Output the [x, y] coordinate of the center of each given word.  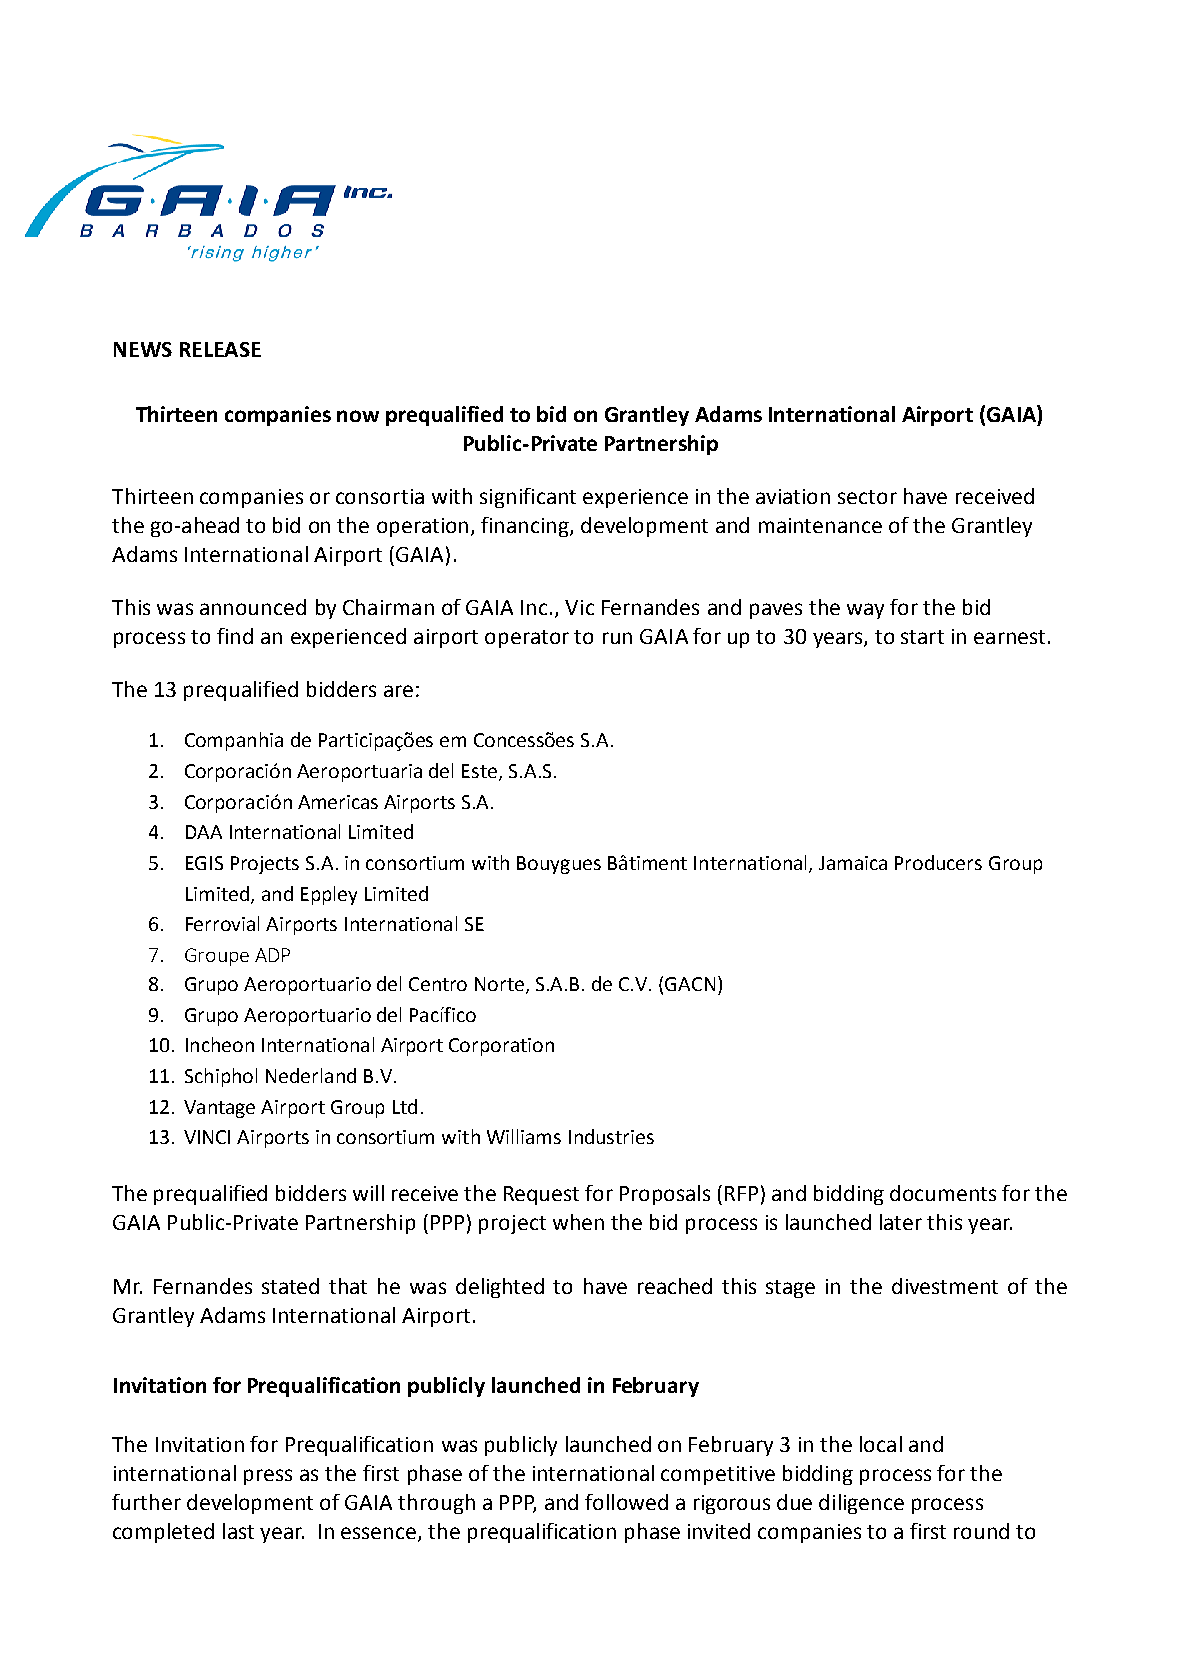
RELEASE [220, 349]
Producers [938, 862]
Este [479, 771]
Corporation [501, 1047]
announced [253, 607]
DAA [204, 832]
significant [528, 498]
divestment [945, 1286]
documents [943, 1193]
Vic [579, 607]
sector [867, 497]
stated [290, 1286]
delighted [500, 1288]
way [865, 611]
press [268, 1477]
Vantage [219, 1109]
